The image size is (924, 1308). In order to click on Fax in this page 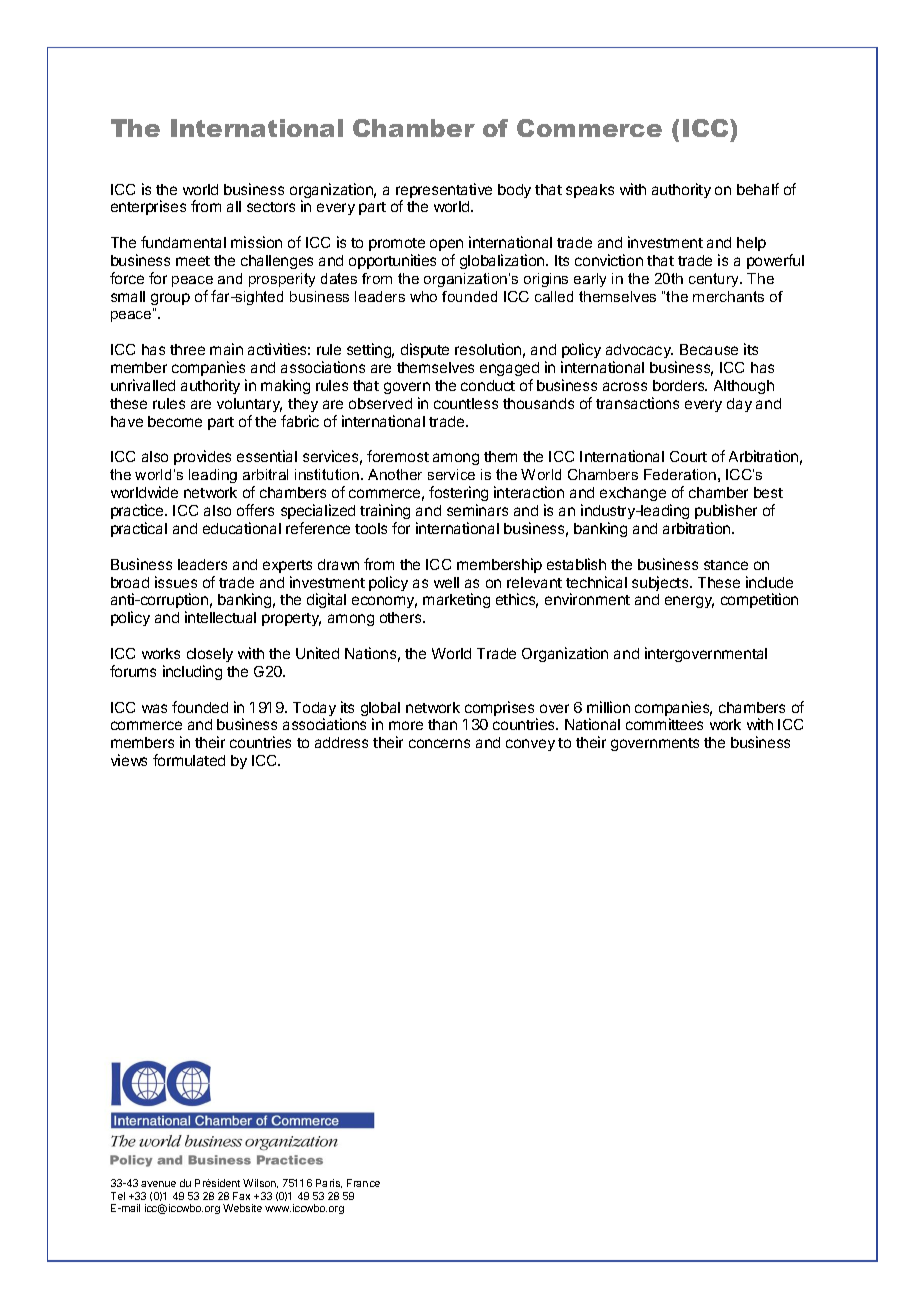, I will do `click(241, 1196)`.
